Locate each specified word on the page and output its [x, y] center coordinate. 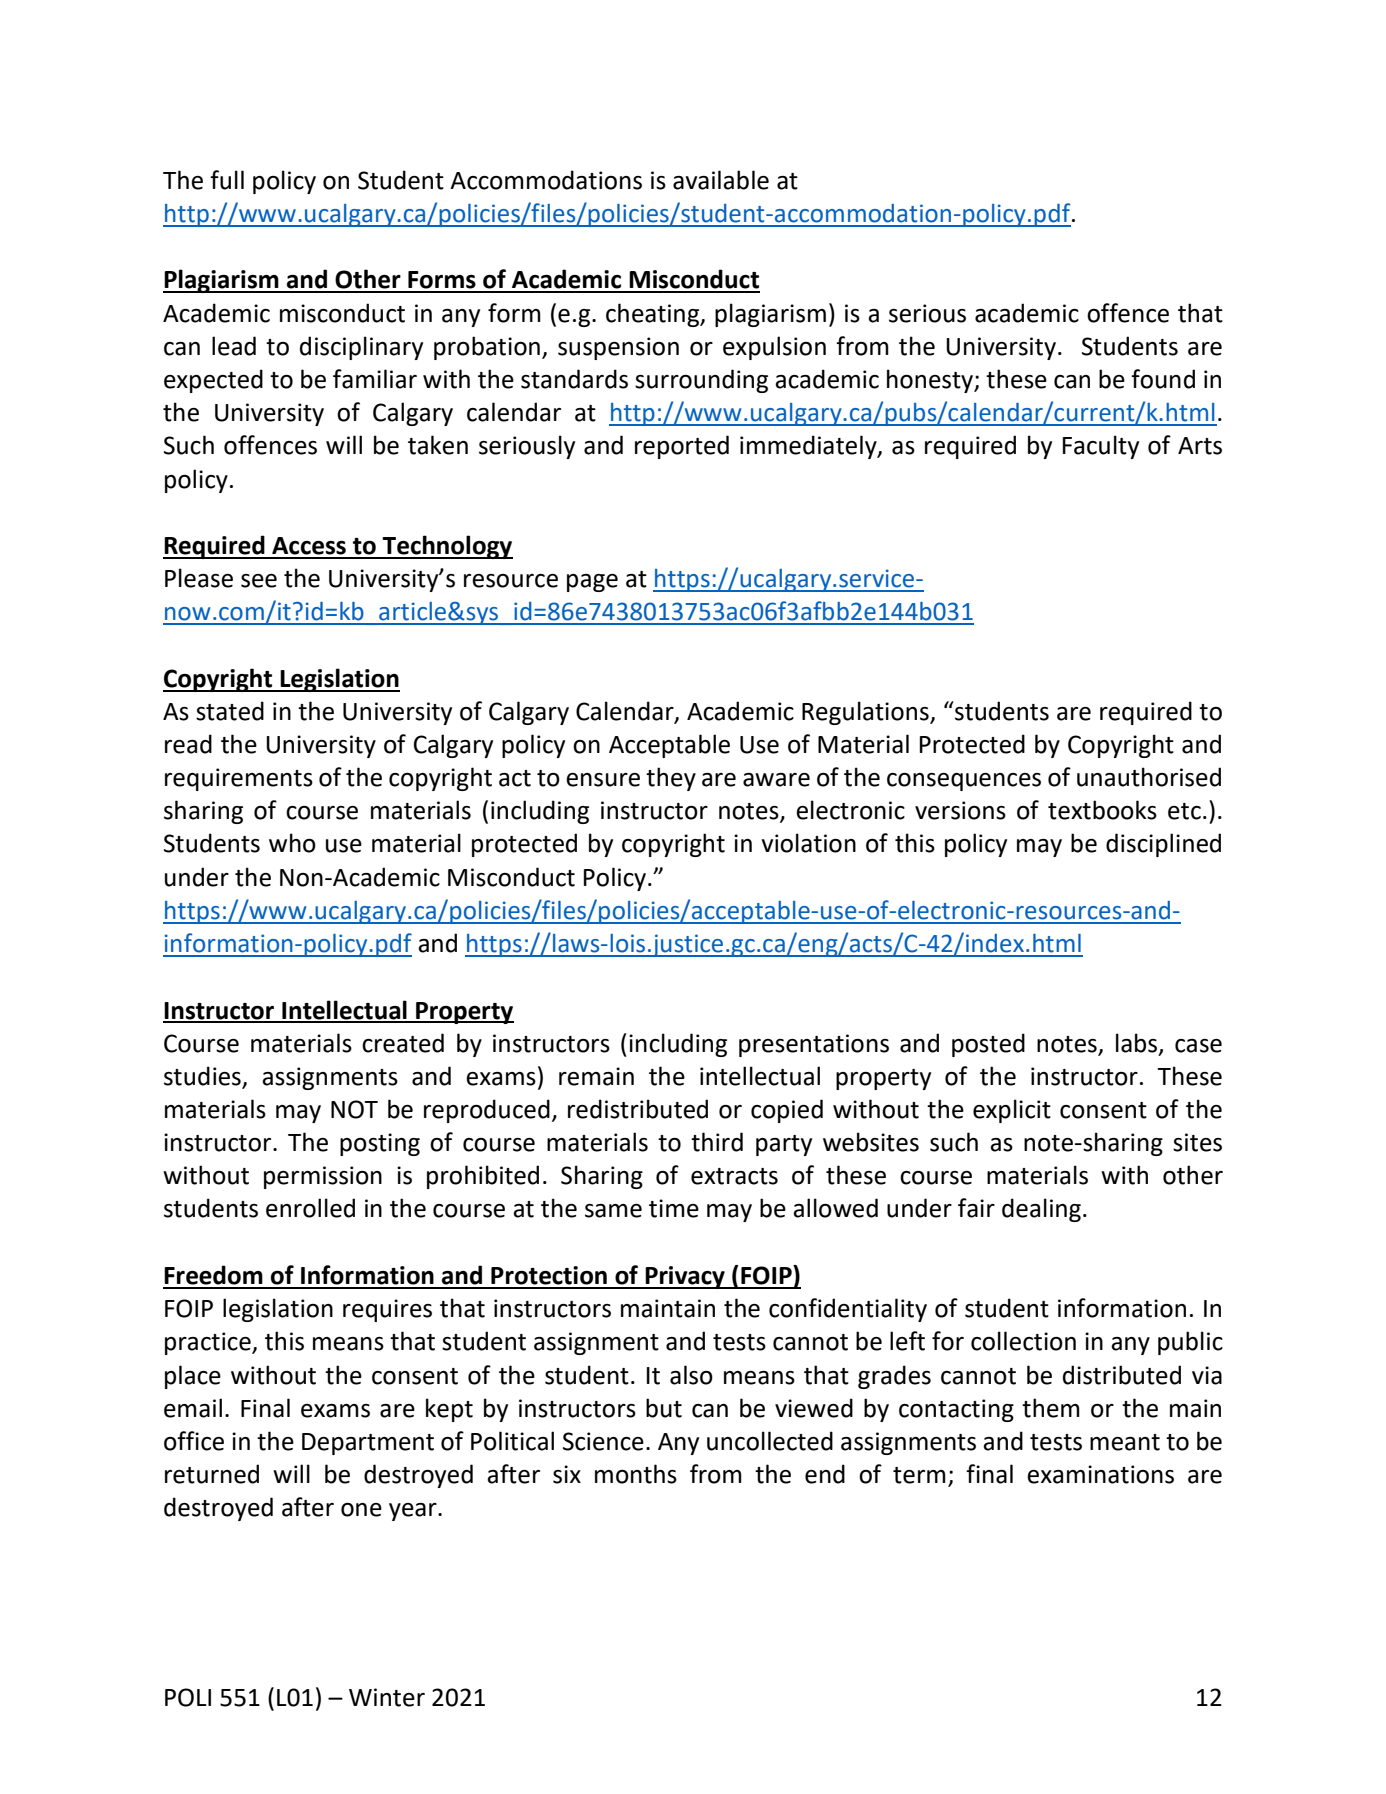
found [1163, 379]
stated [230, 711]
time [674, 1208]
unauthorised [1149, 777]
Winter [387, 1697]
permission [323, 1177]
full [227, 180]
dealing [1041, 1210]
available [721, 180]
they [671, 779]
